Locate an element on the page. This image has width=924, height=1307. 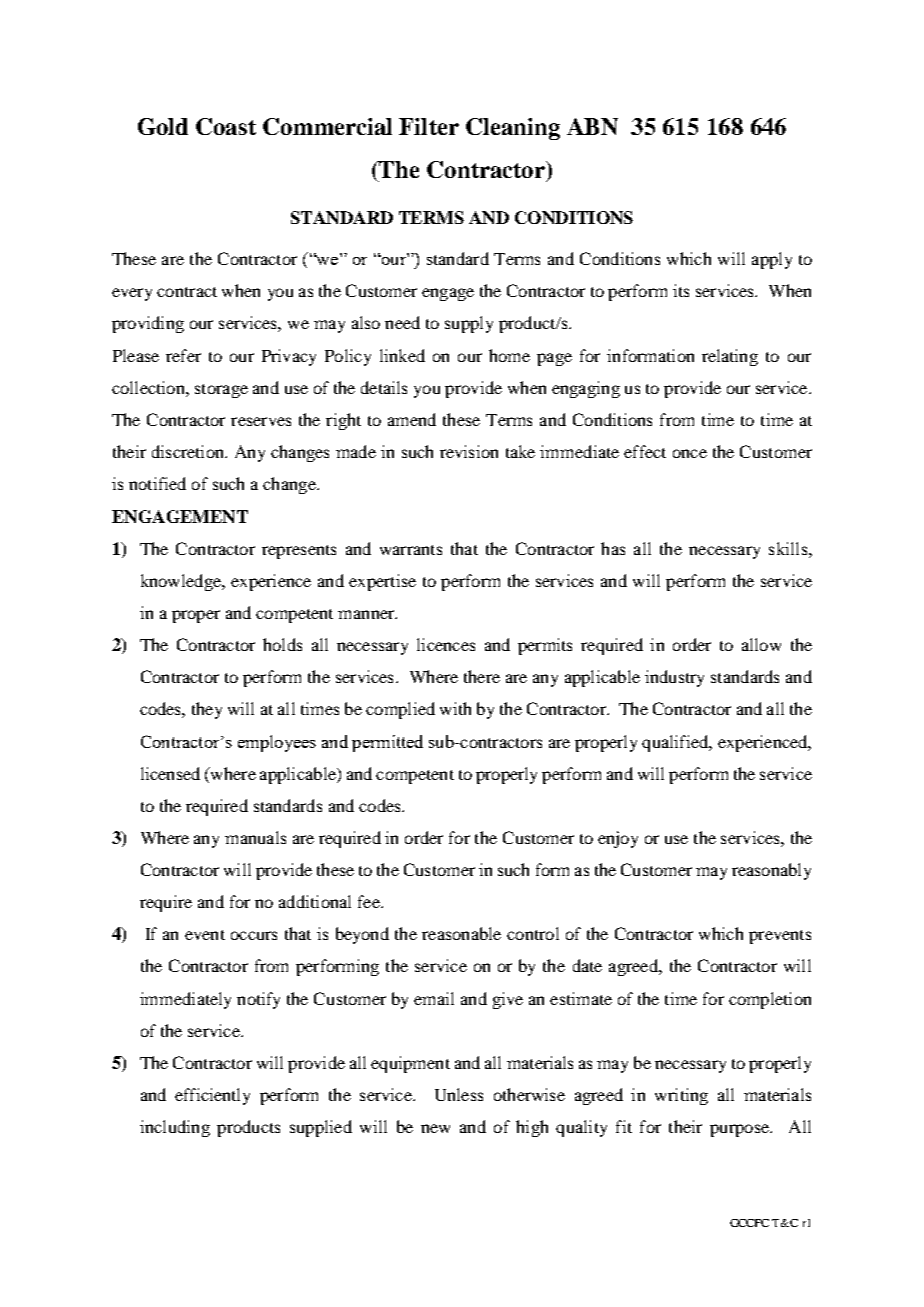
efficiently is located at coordinates (212, 1096).
